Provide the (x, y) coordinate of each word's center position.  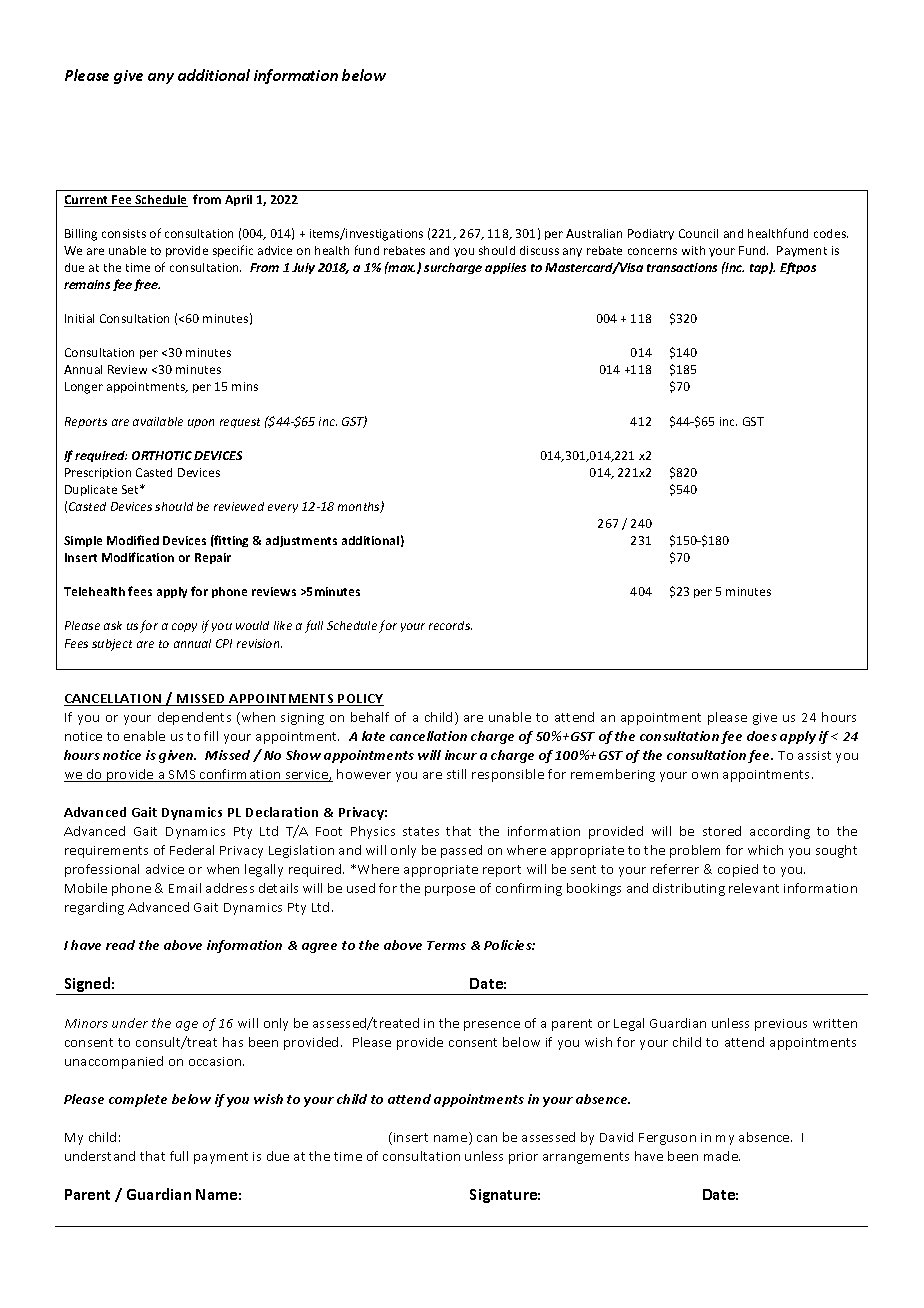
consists (124, 233)
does (762, 736)
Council (698, 233)
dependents (194, 718)
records (450, 625)
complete (138, 1100)
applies (505, 268)
